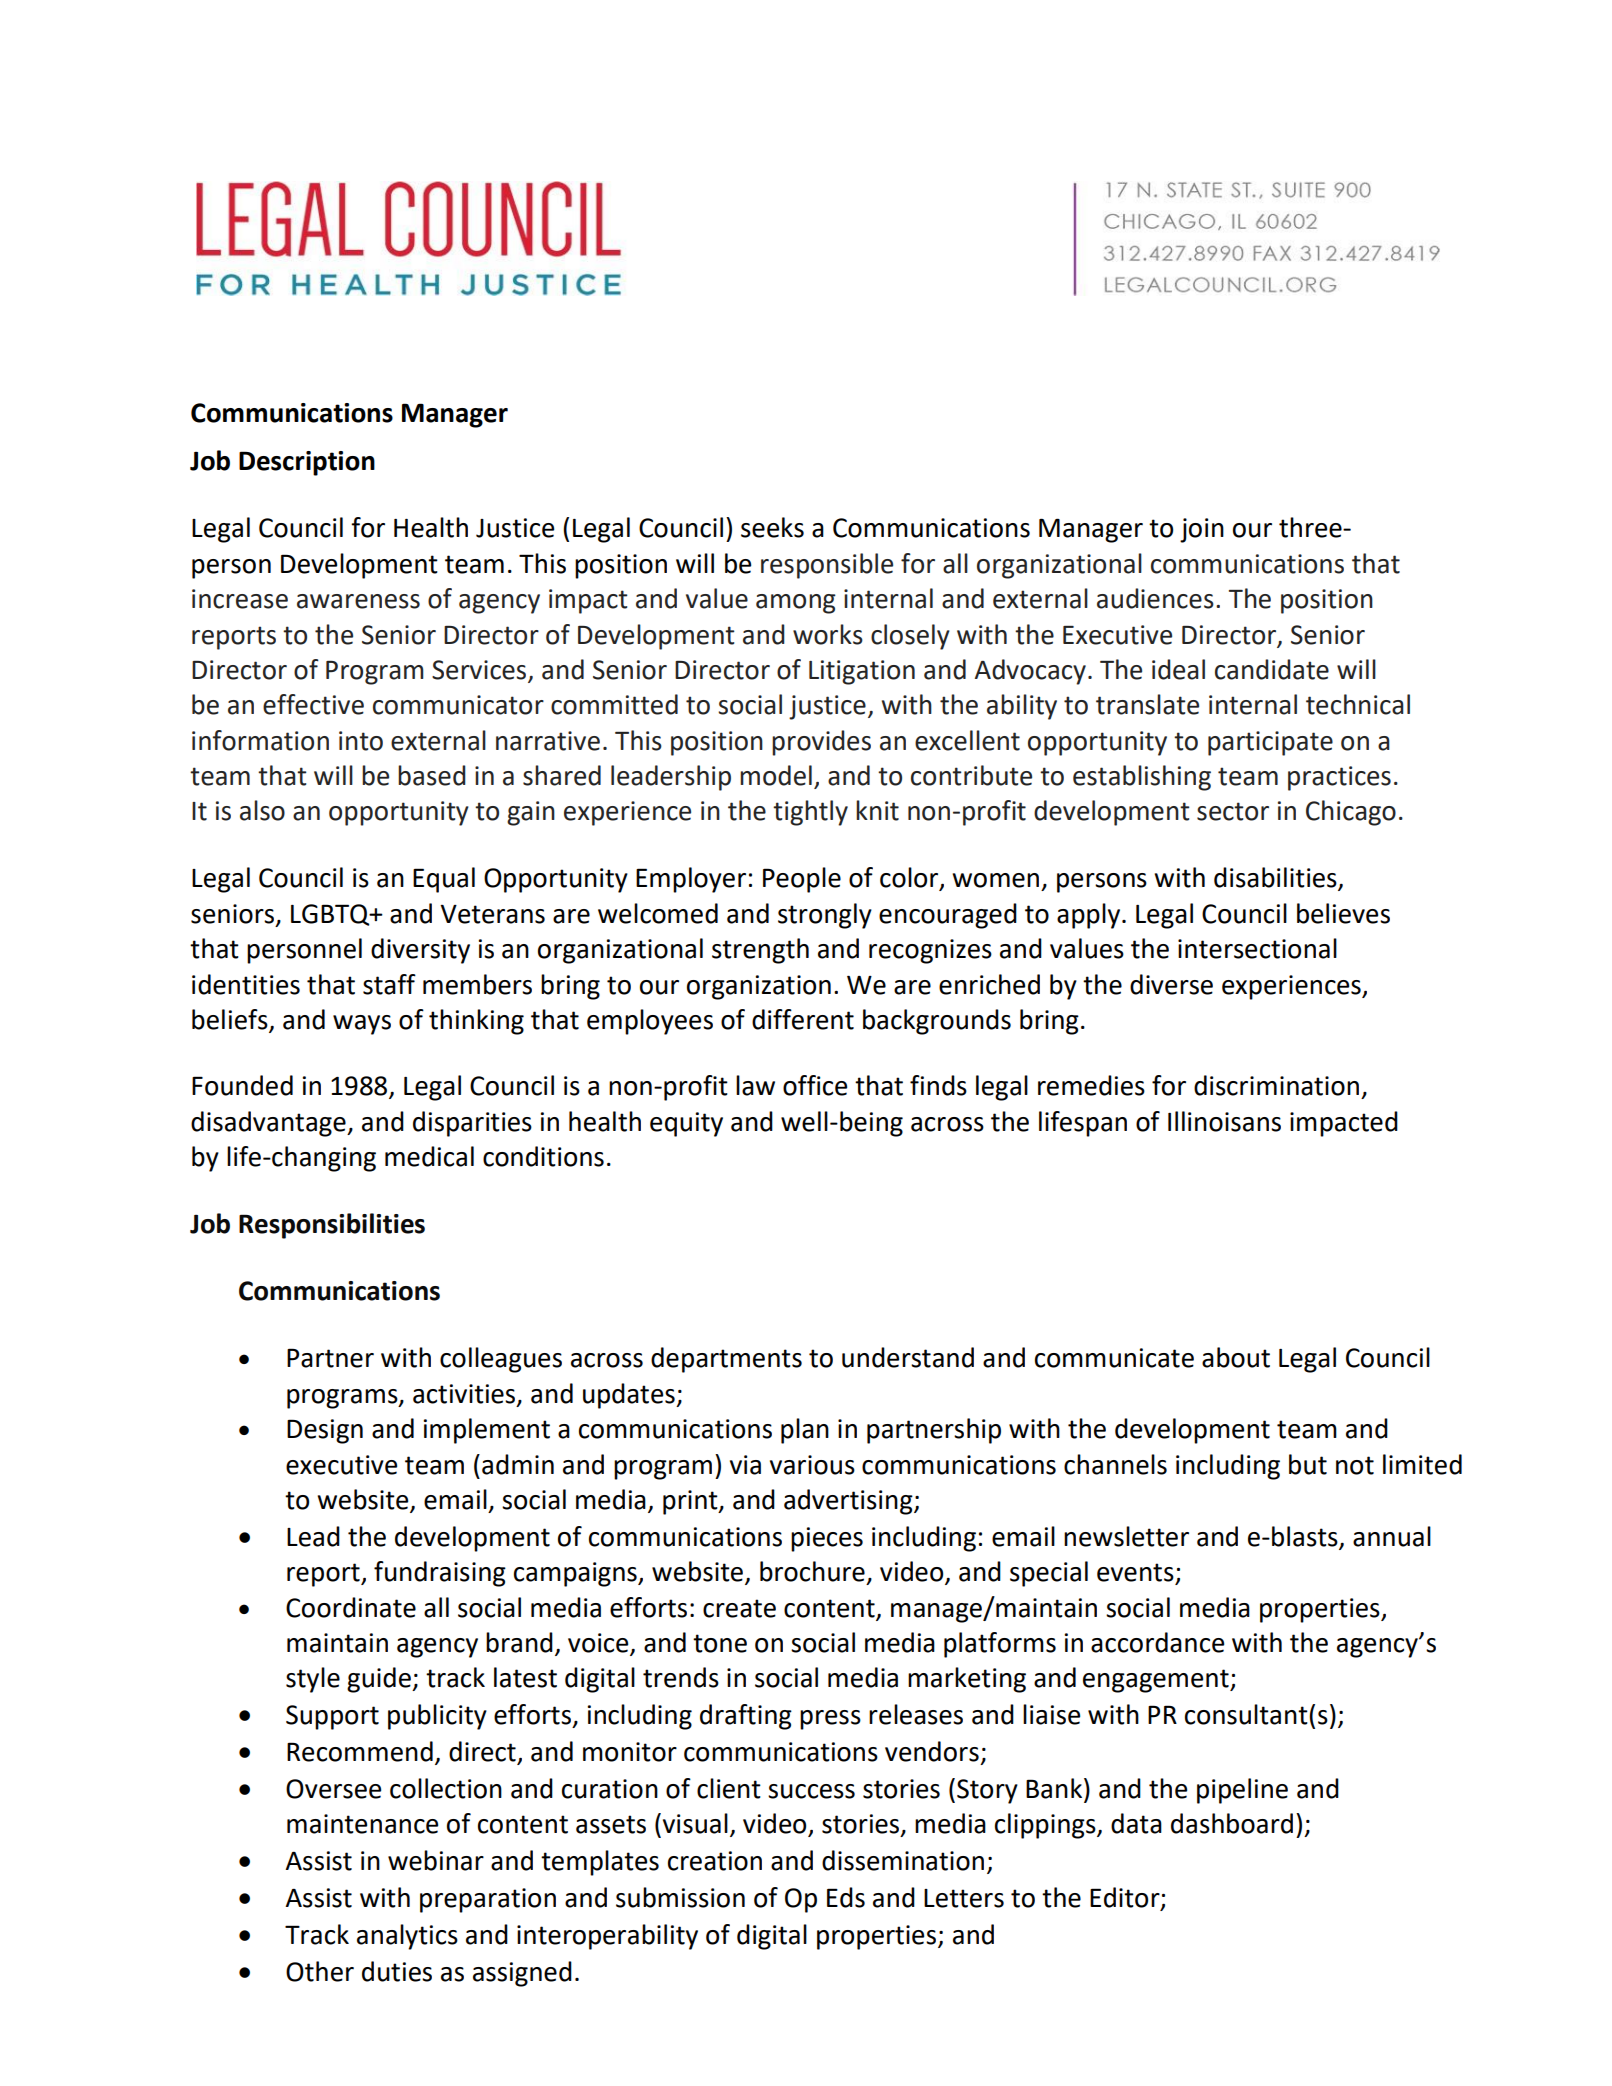  I want to click on analytics, so click(407, 1937).
